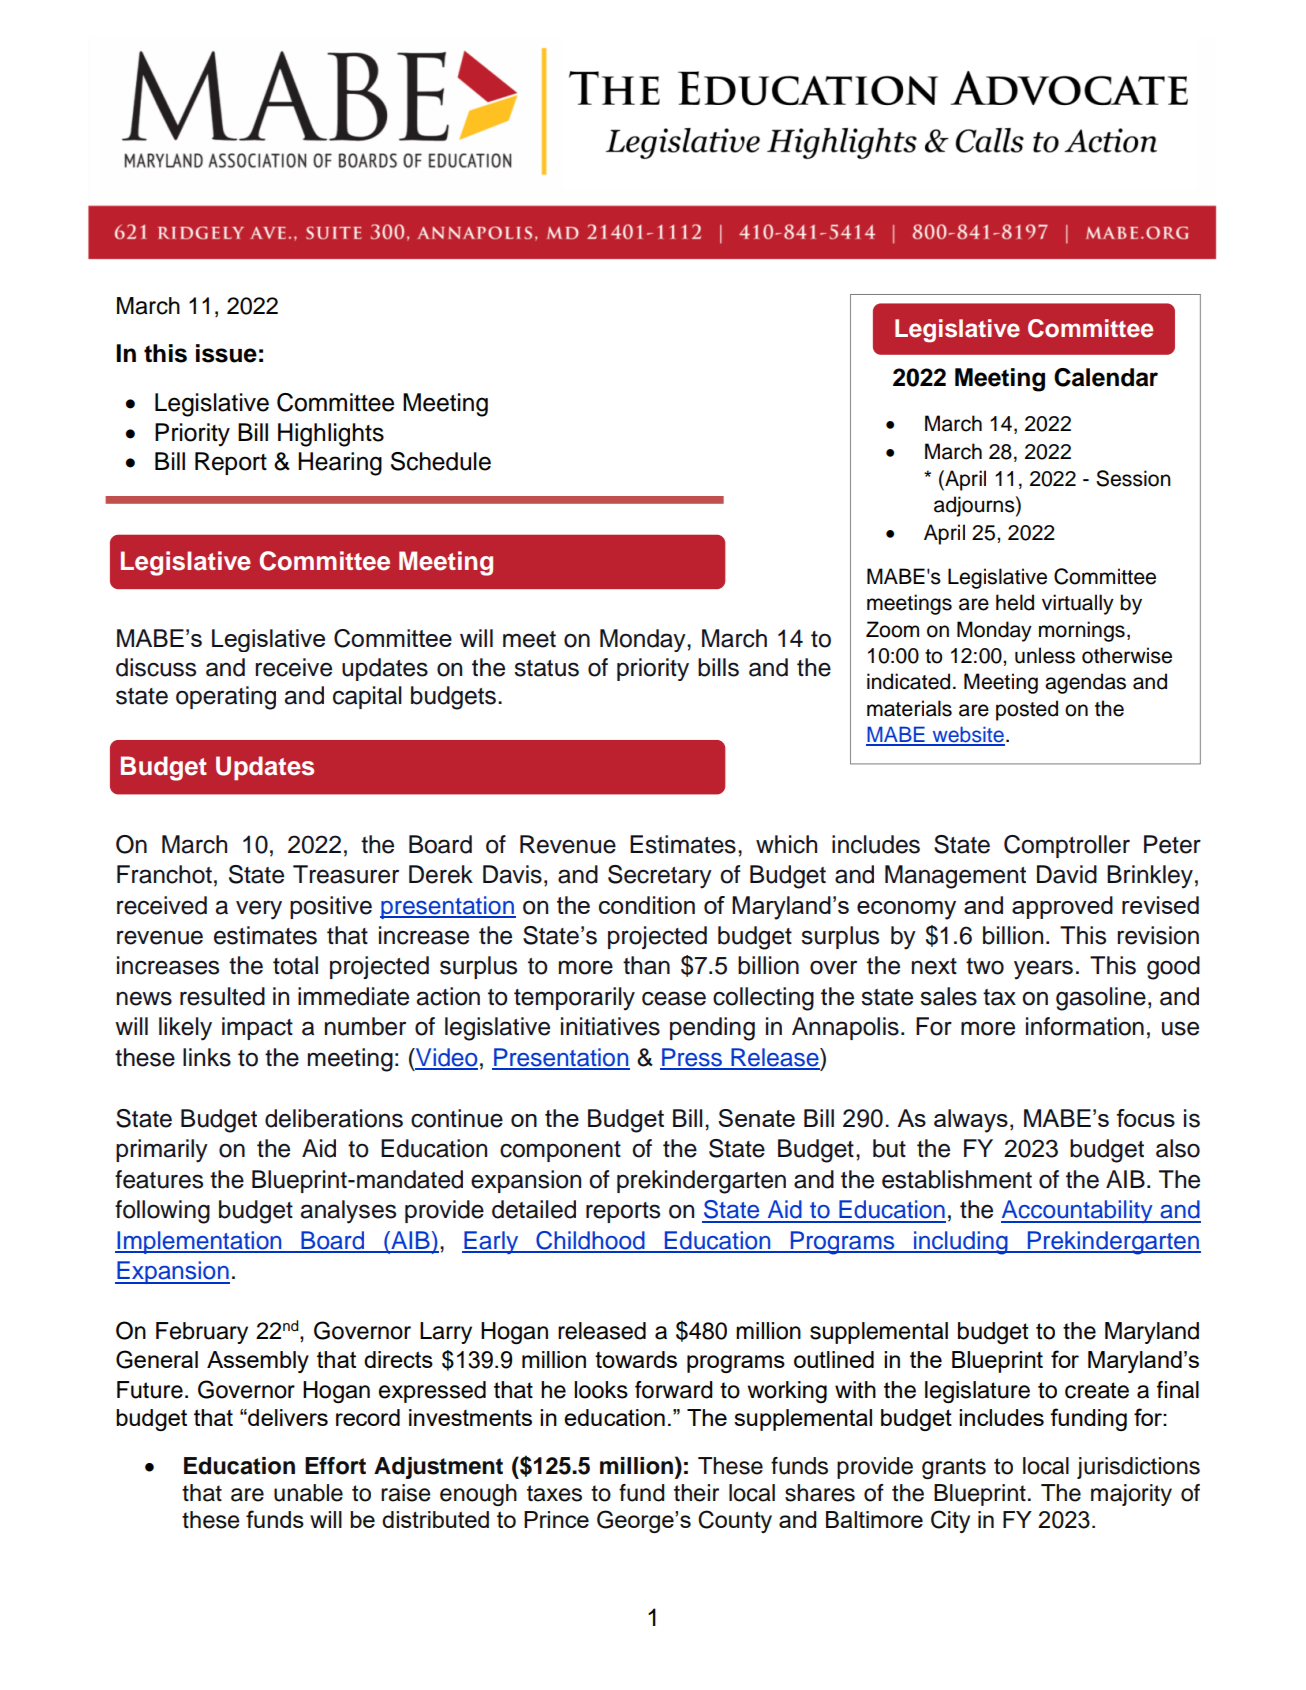 This page has width=1306, height=1690. Describe the element at coordinates (308, 1493) in the page. I see `unable` at that location.
